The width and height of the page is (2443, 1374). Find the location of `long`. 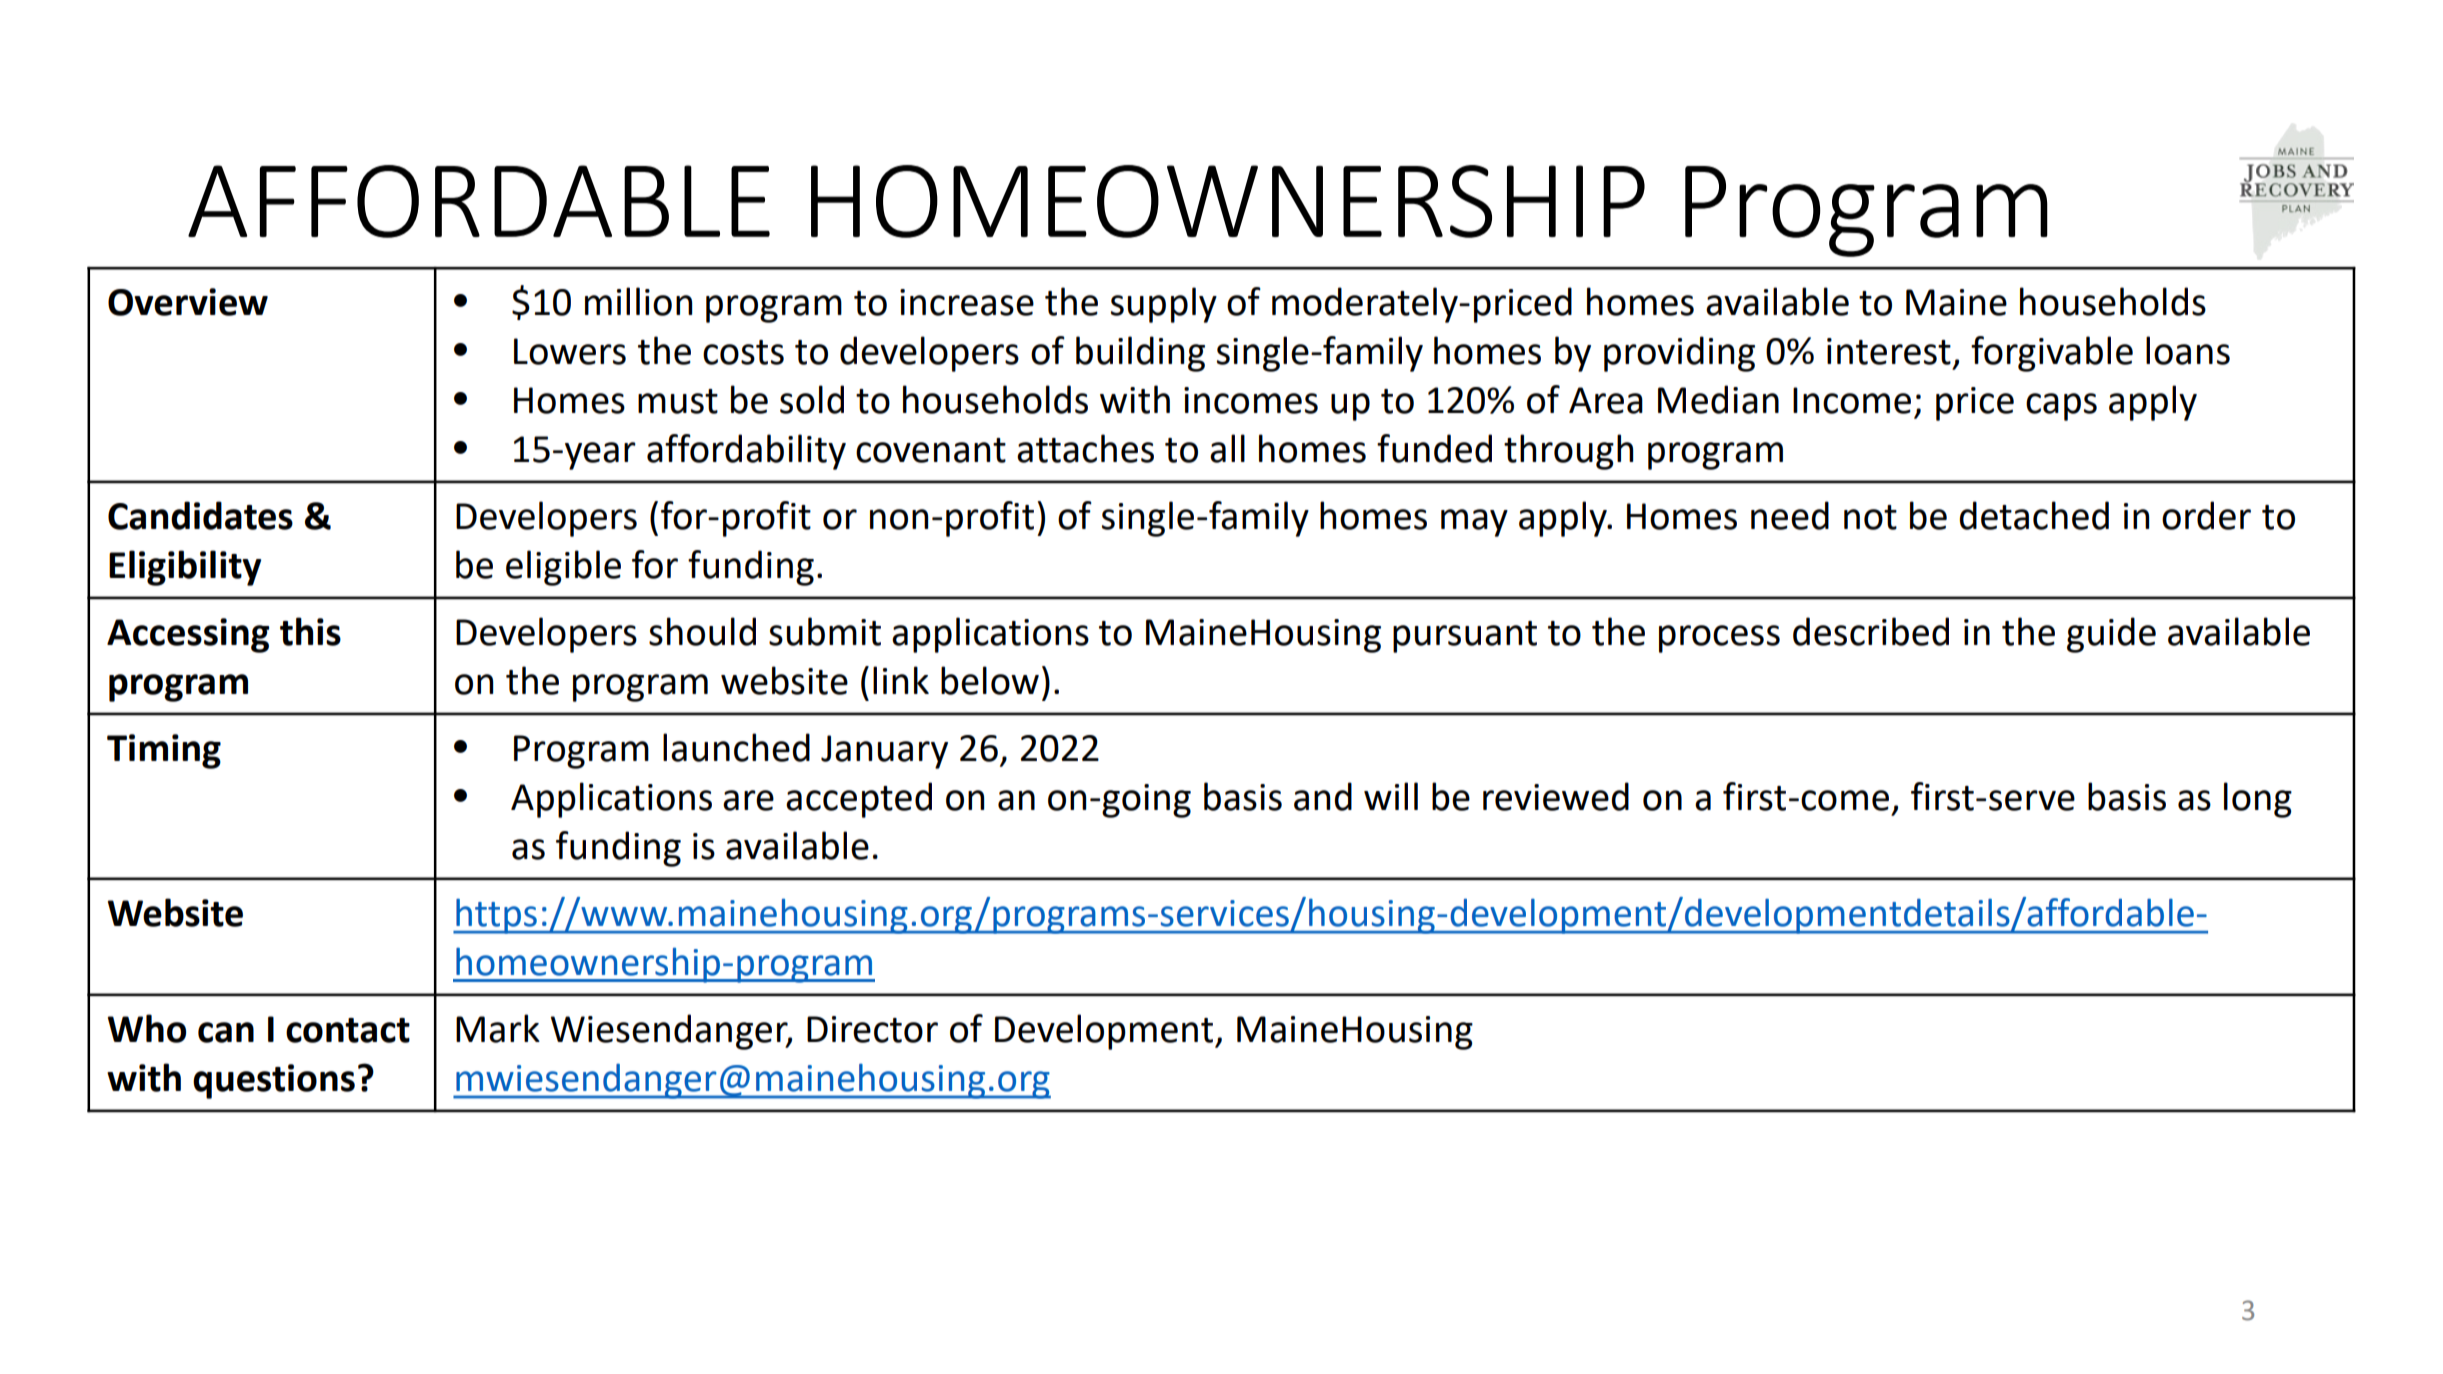

long is located at coordinates (2258, 800).
